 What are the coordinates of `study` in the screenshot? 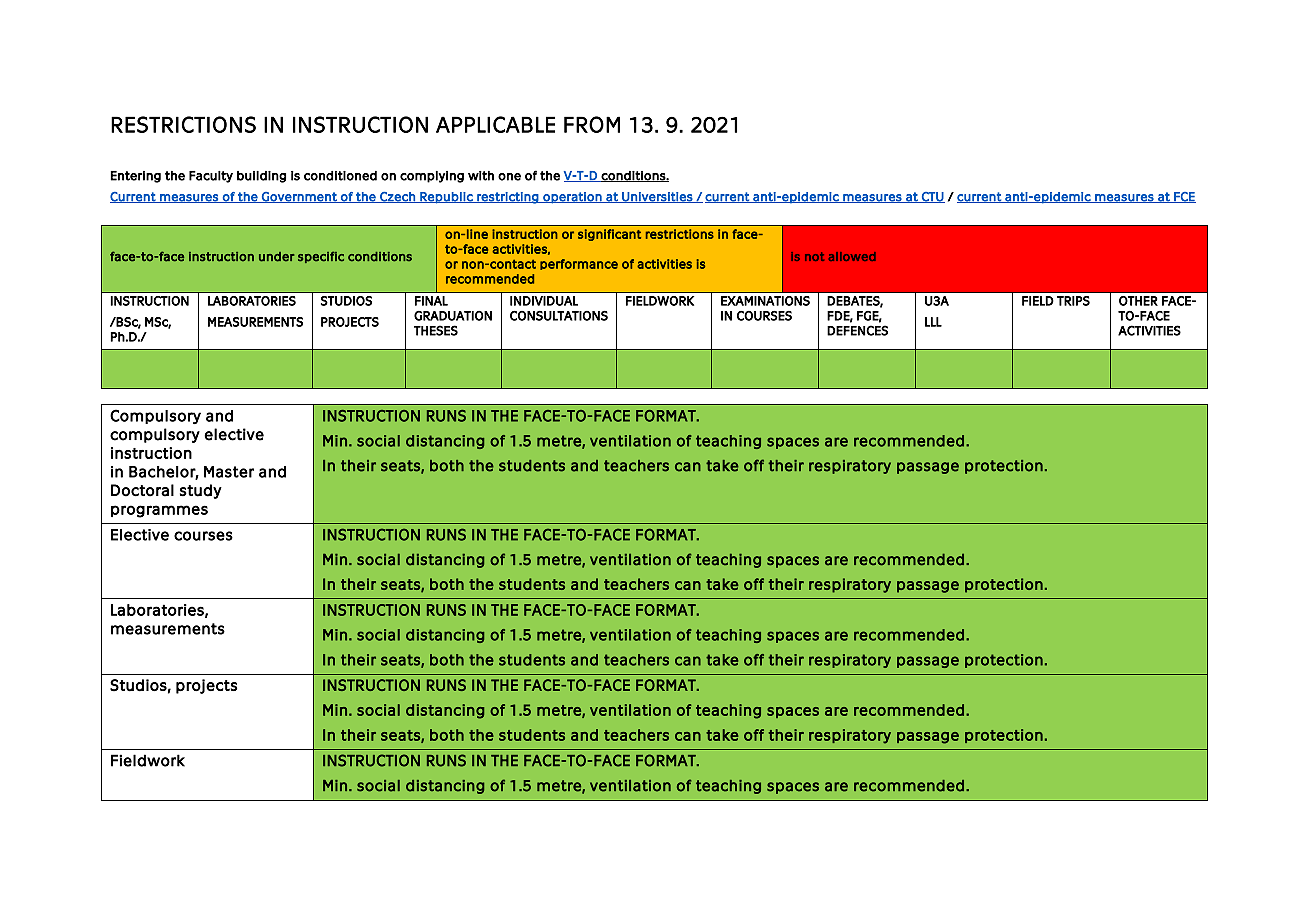 It's located at (201, 491).
